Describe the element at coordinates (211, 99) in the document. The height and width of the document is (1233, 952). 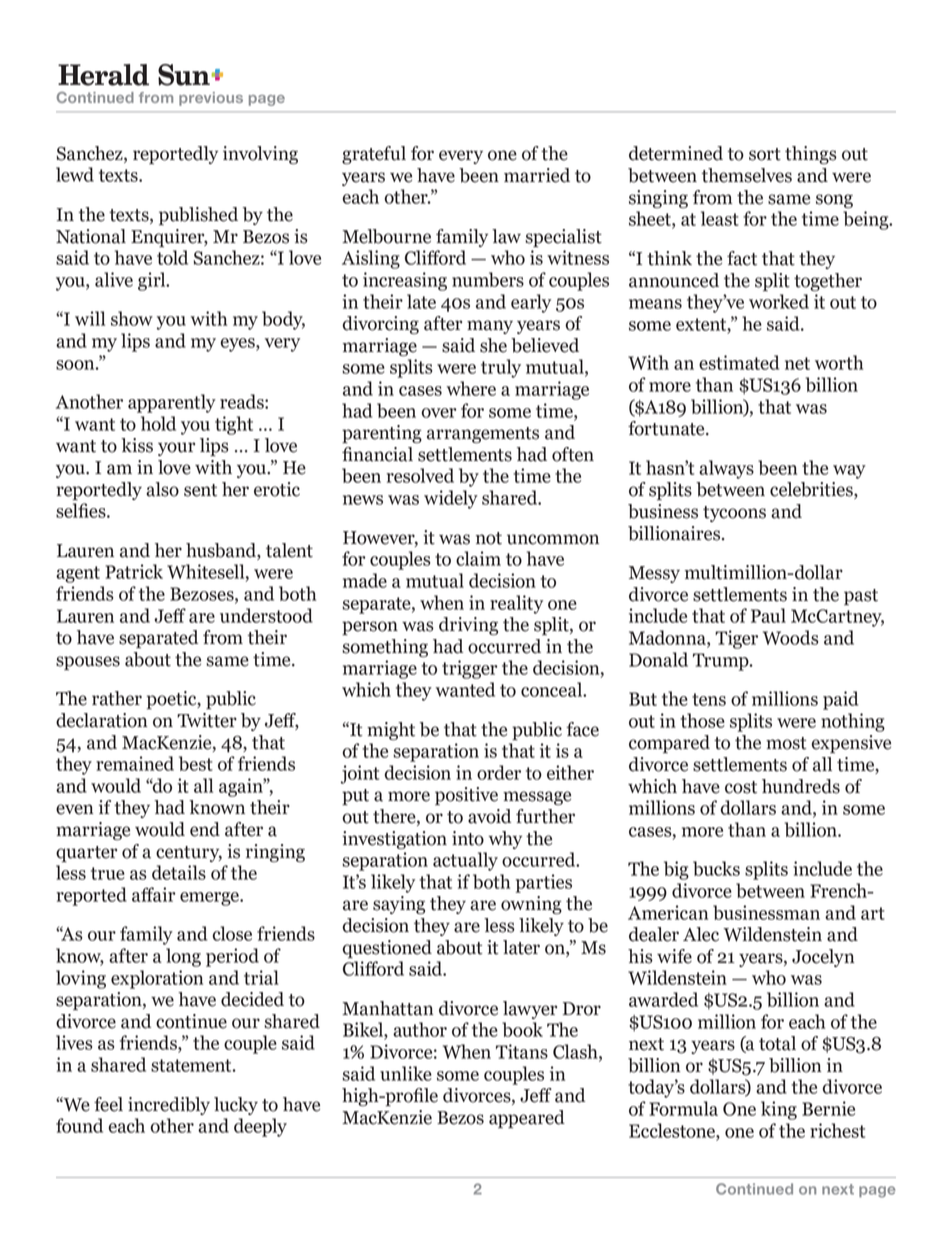
I see `previous` at that location.
